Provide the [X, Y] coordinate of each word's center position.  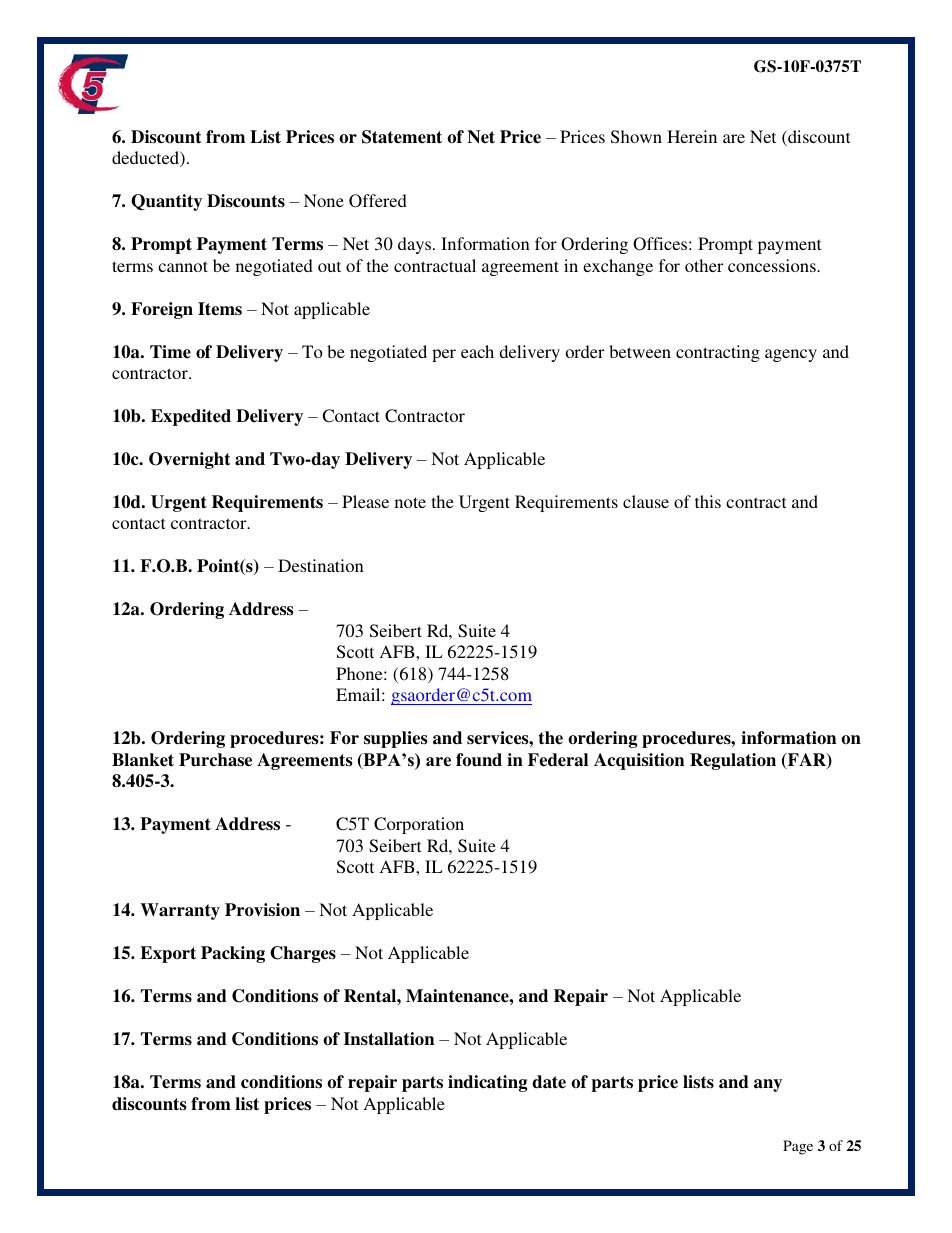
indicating [487, 1083]
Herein [692, 136]
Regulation [733, 761]
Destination [321, 565]
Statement [402, 137]
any [768, 1085]
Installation [389, 1039]
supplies [395, 739]
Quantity [166, 202]
